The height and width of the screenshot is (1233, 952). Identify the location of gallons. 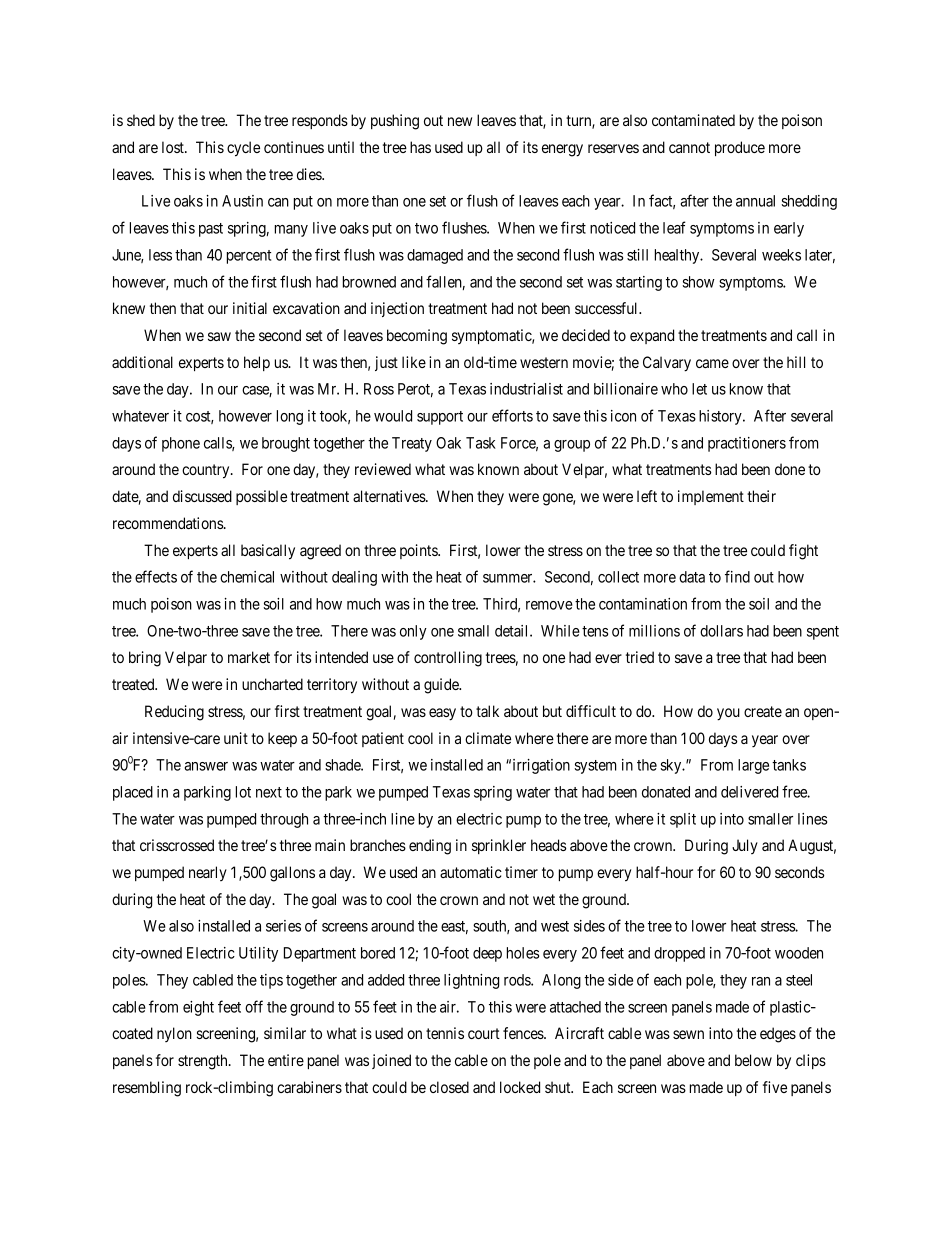
(292, 874).
